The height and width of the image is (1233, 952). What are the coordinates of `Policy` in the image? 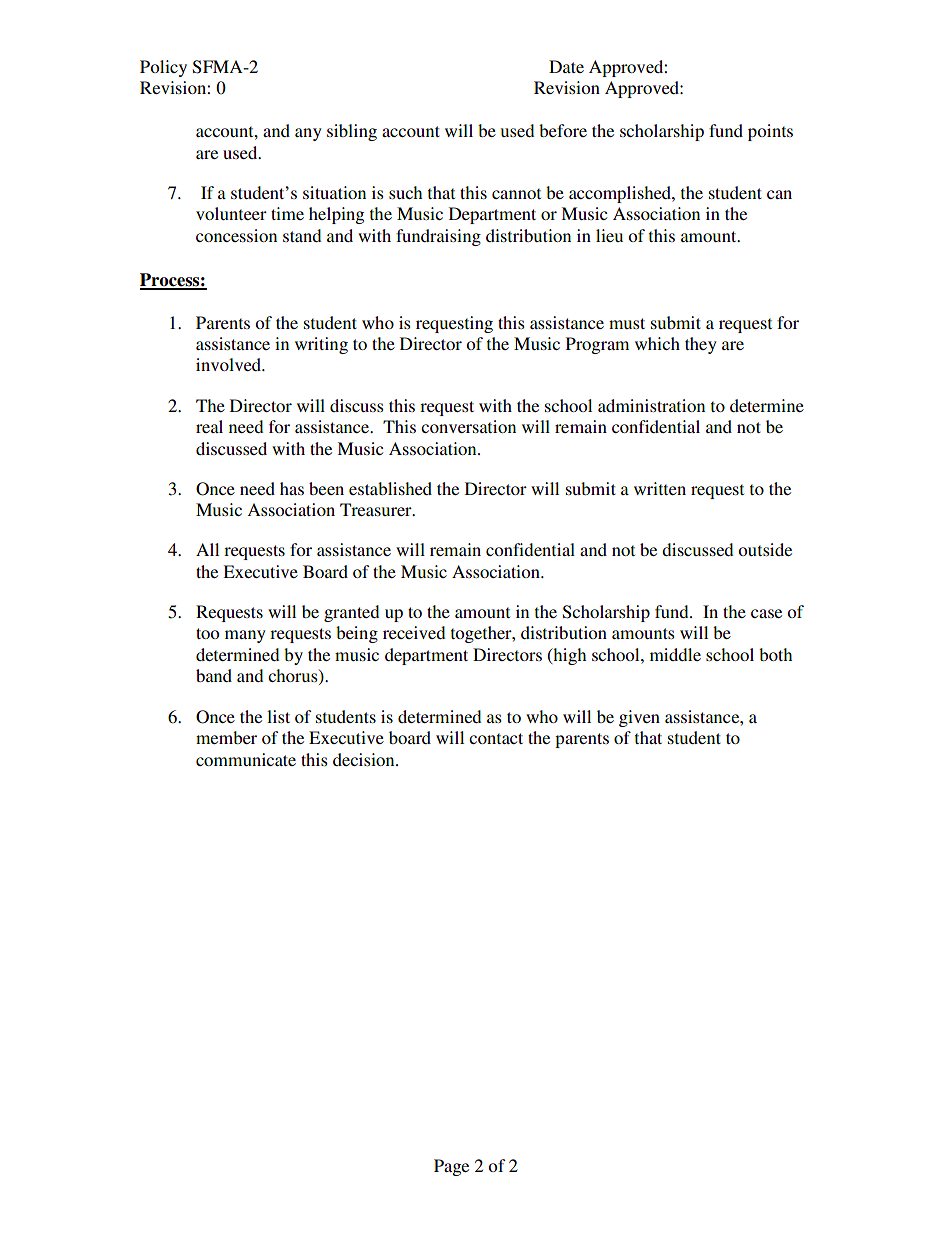 It's located at (163, 68).
